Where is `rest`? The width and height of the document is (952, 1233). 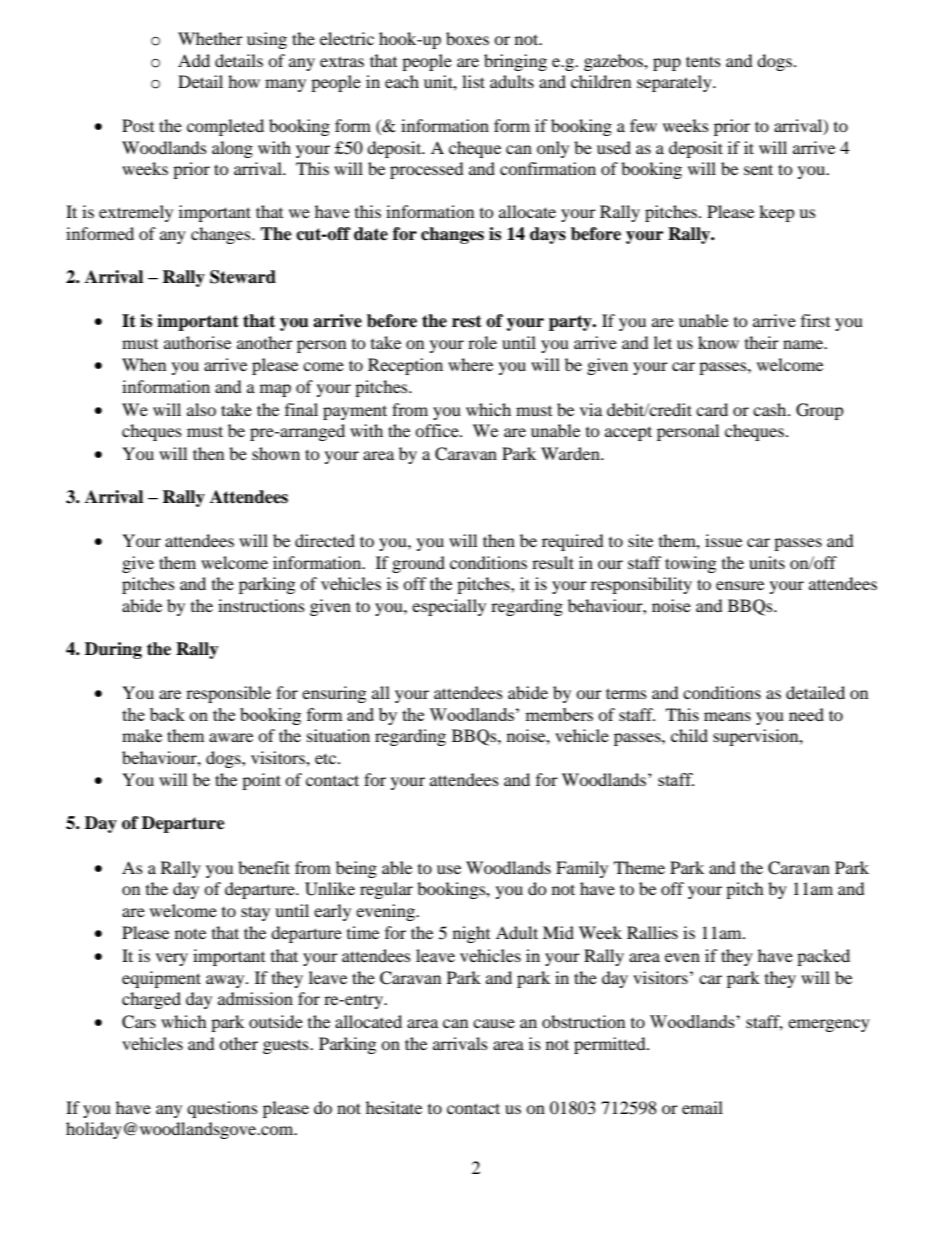 rest is located at coordinates (467, 321).
